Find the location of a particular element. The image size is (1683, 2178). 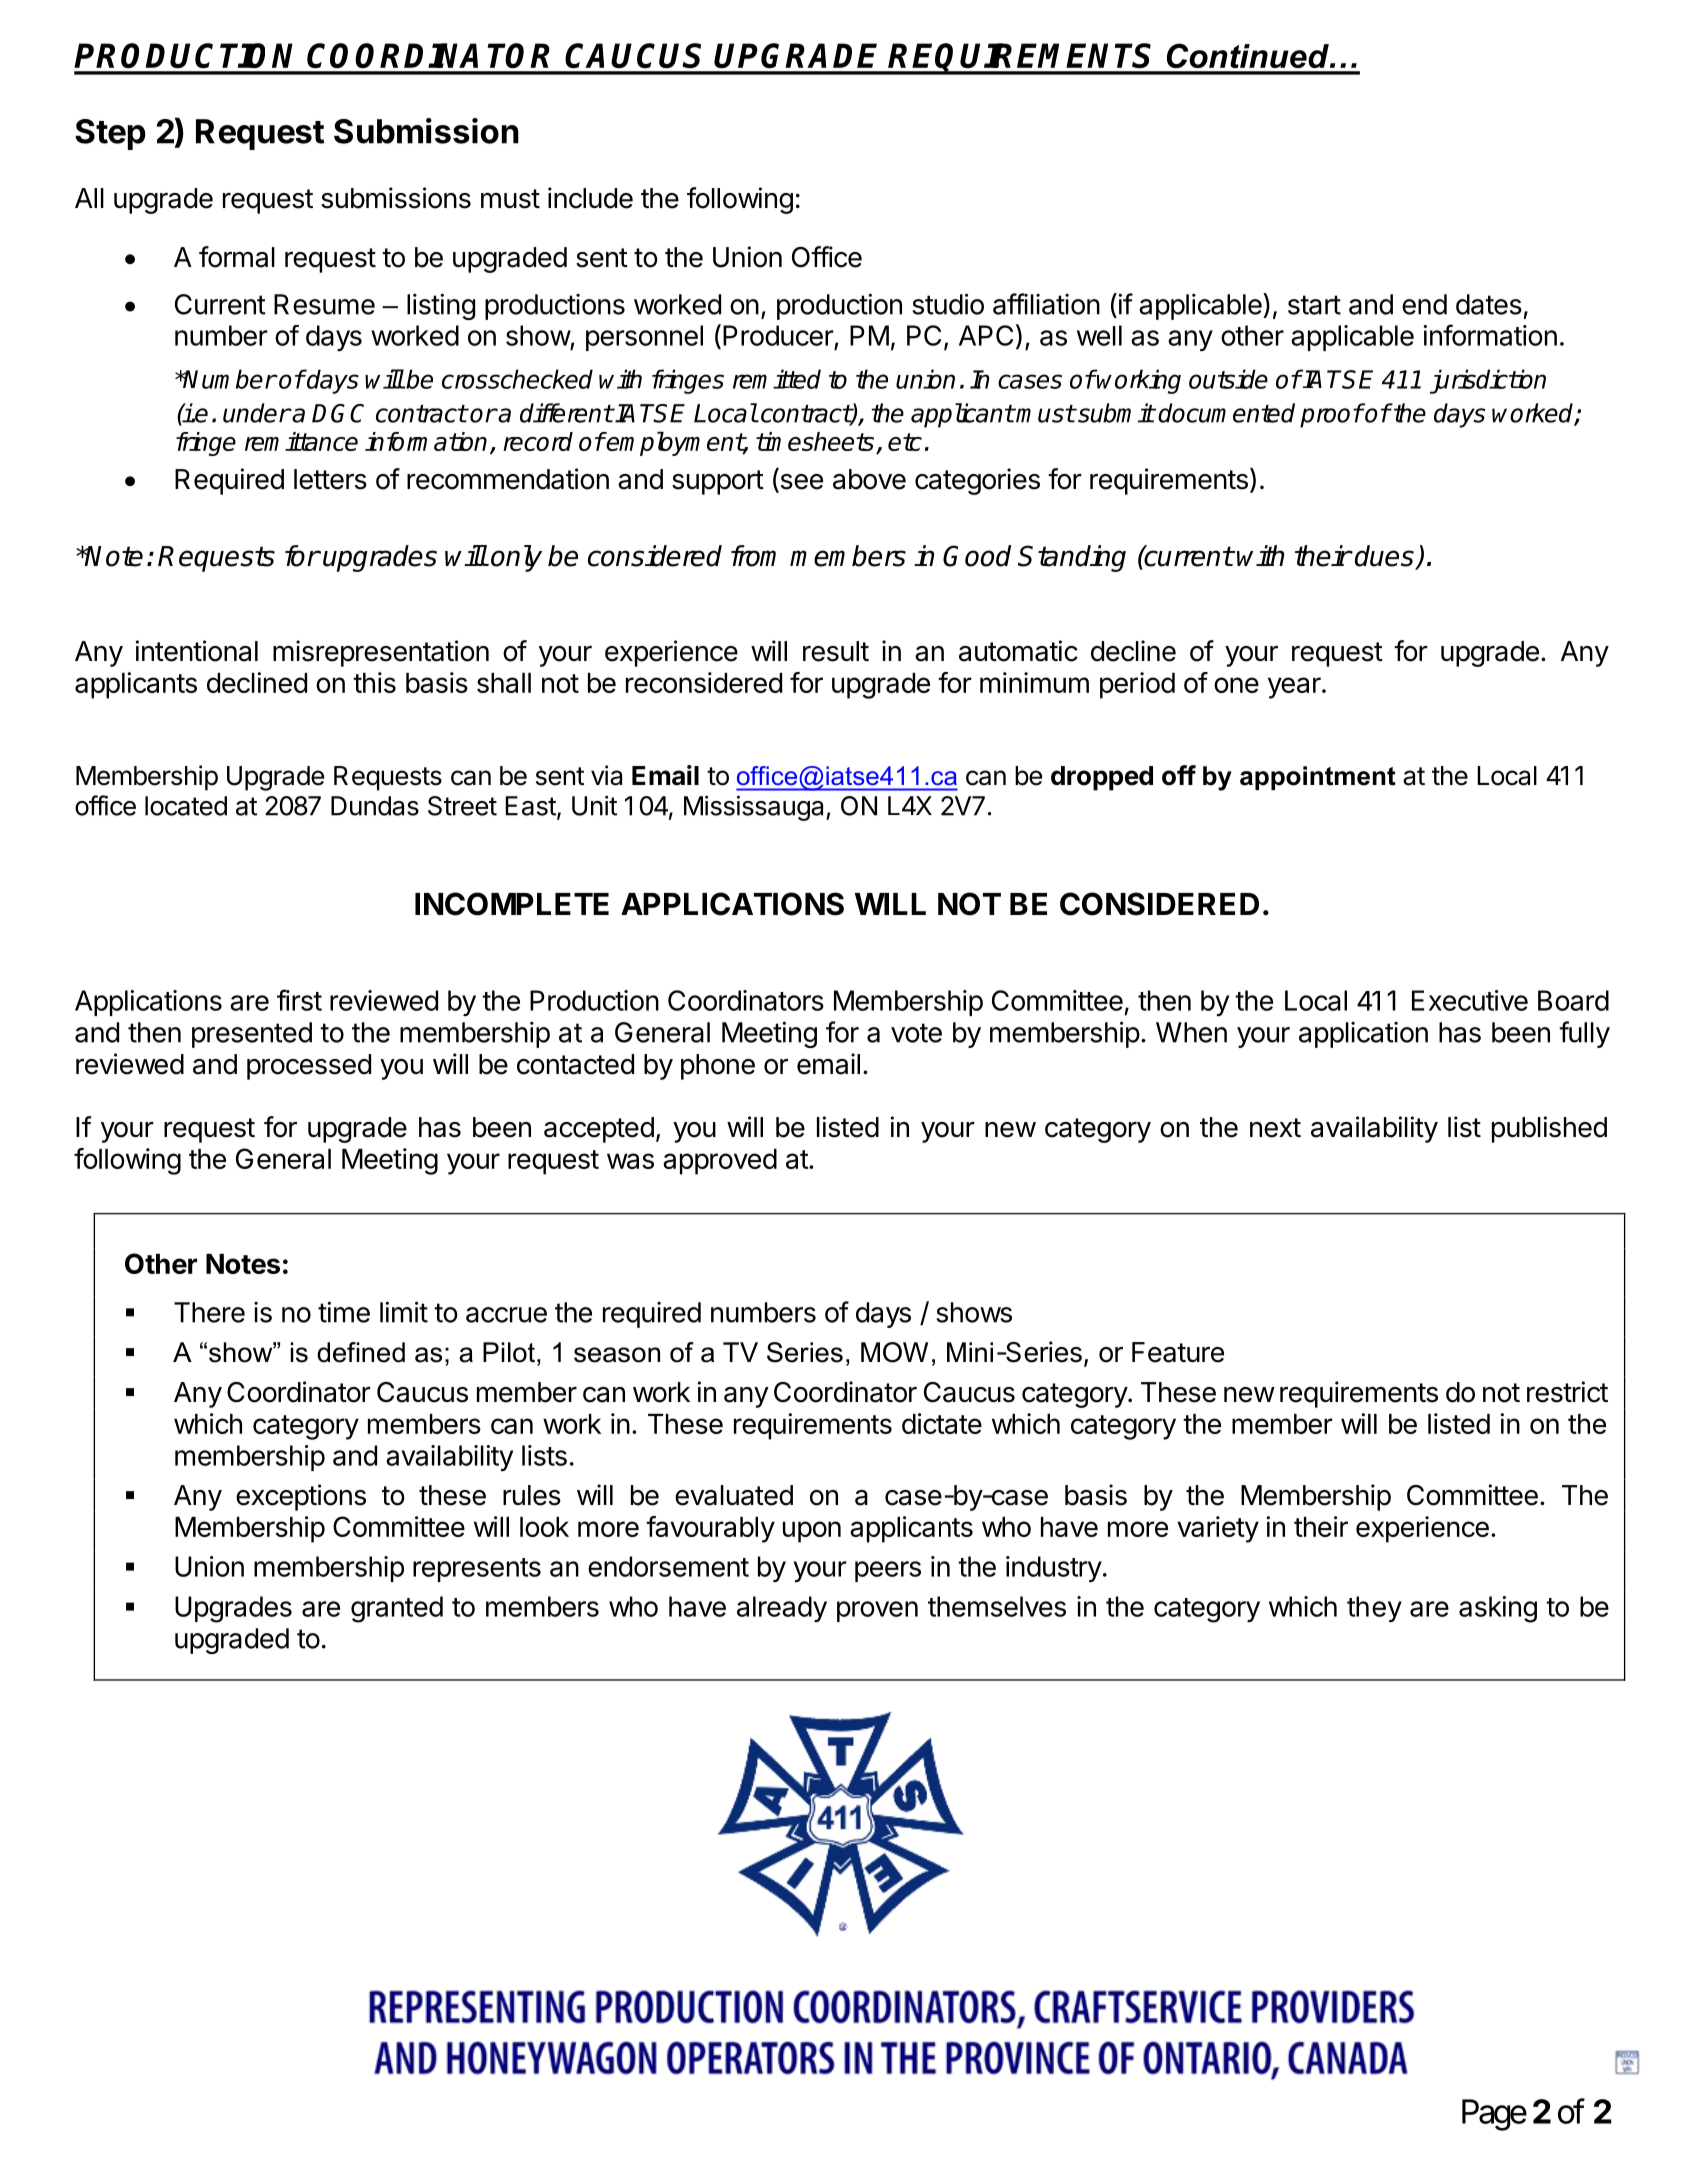

above is located at coordinates (869, 479).
